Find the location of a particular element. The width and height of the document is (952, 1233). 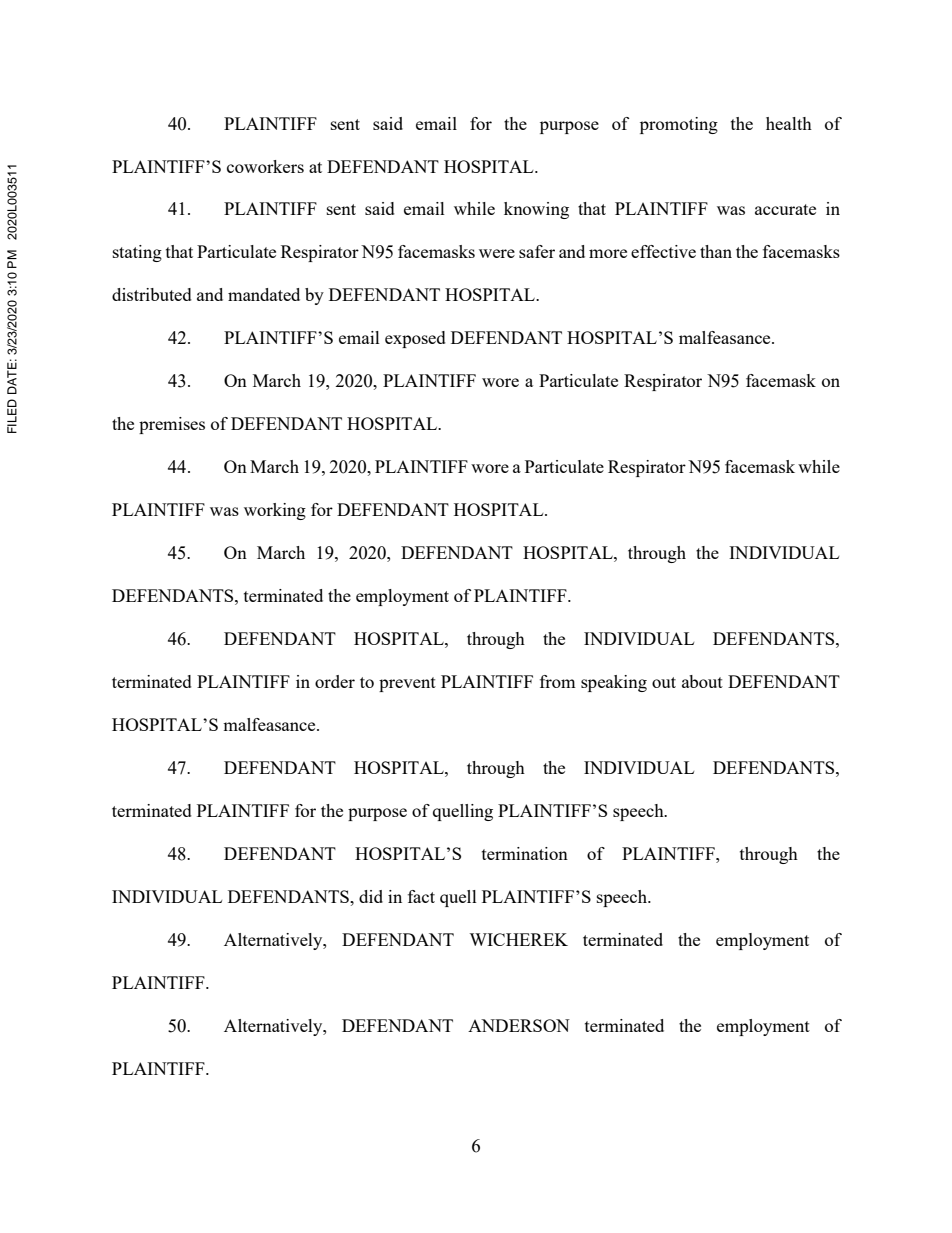

coworkers is located at coordinates (265, 166).
